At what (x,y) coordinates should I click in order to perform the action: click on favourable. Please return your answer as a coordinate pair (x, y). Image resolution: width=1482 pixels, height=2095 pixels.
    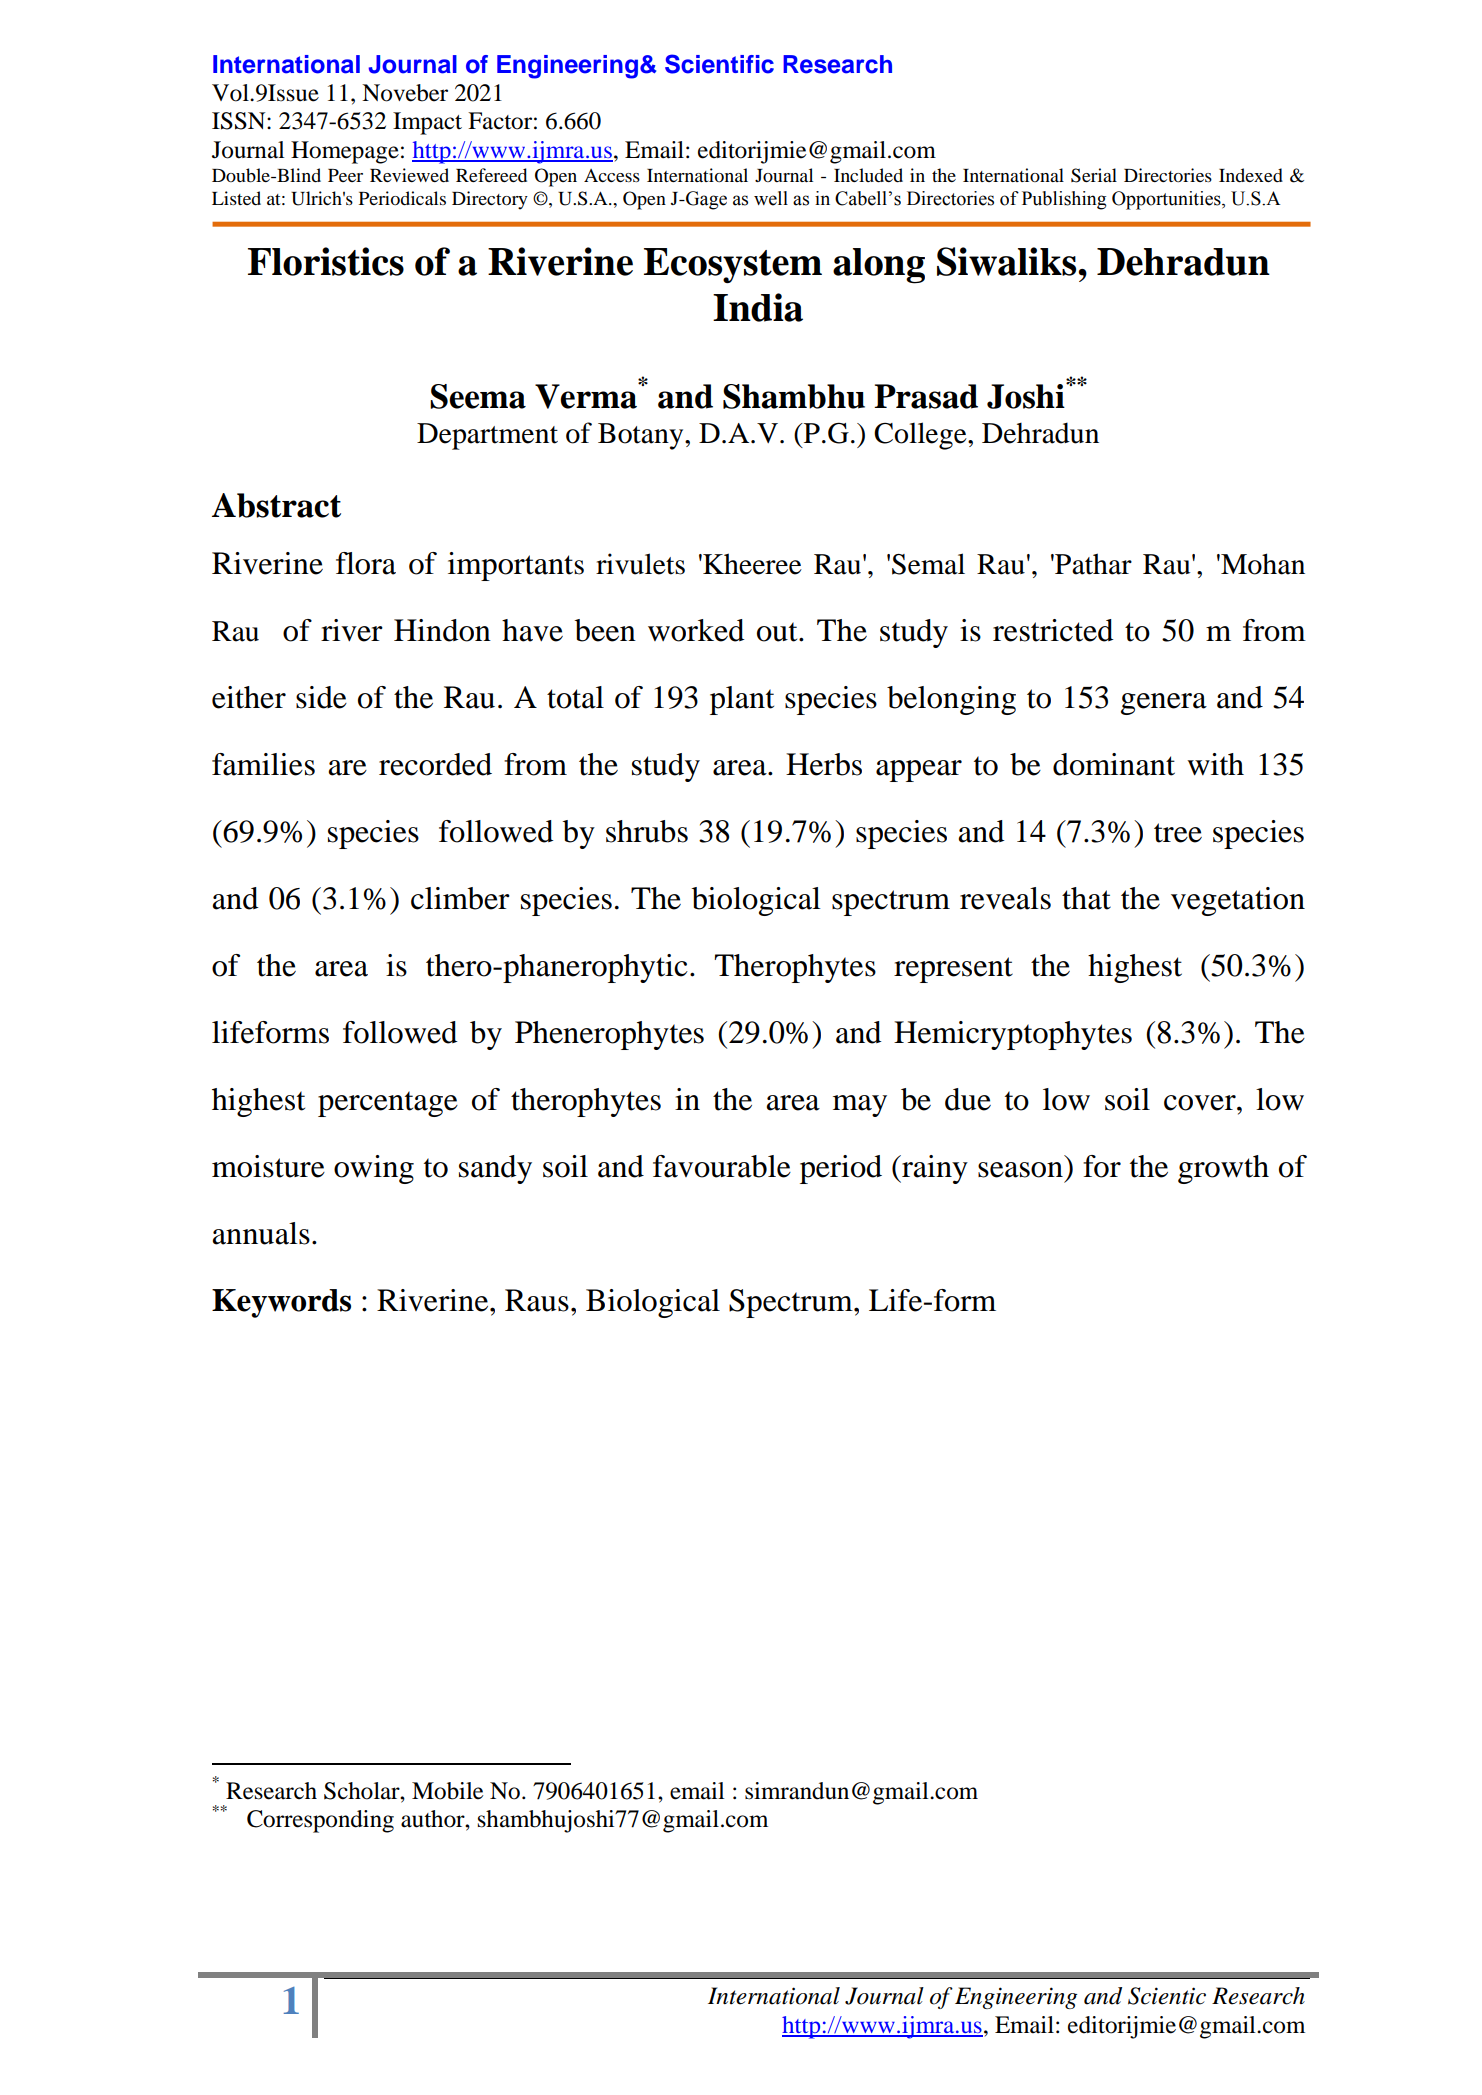
    Looking at the image, I should click on (722, 1166).
